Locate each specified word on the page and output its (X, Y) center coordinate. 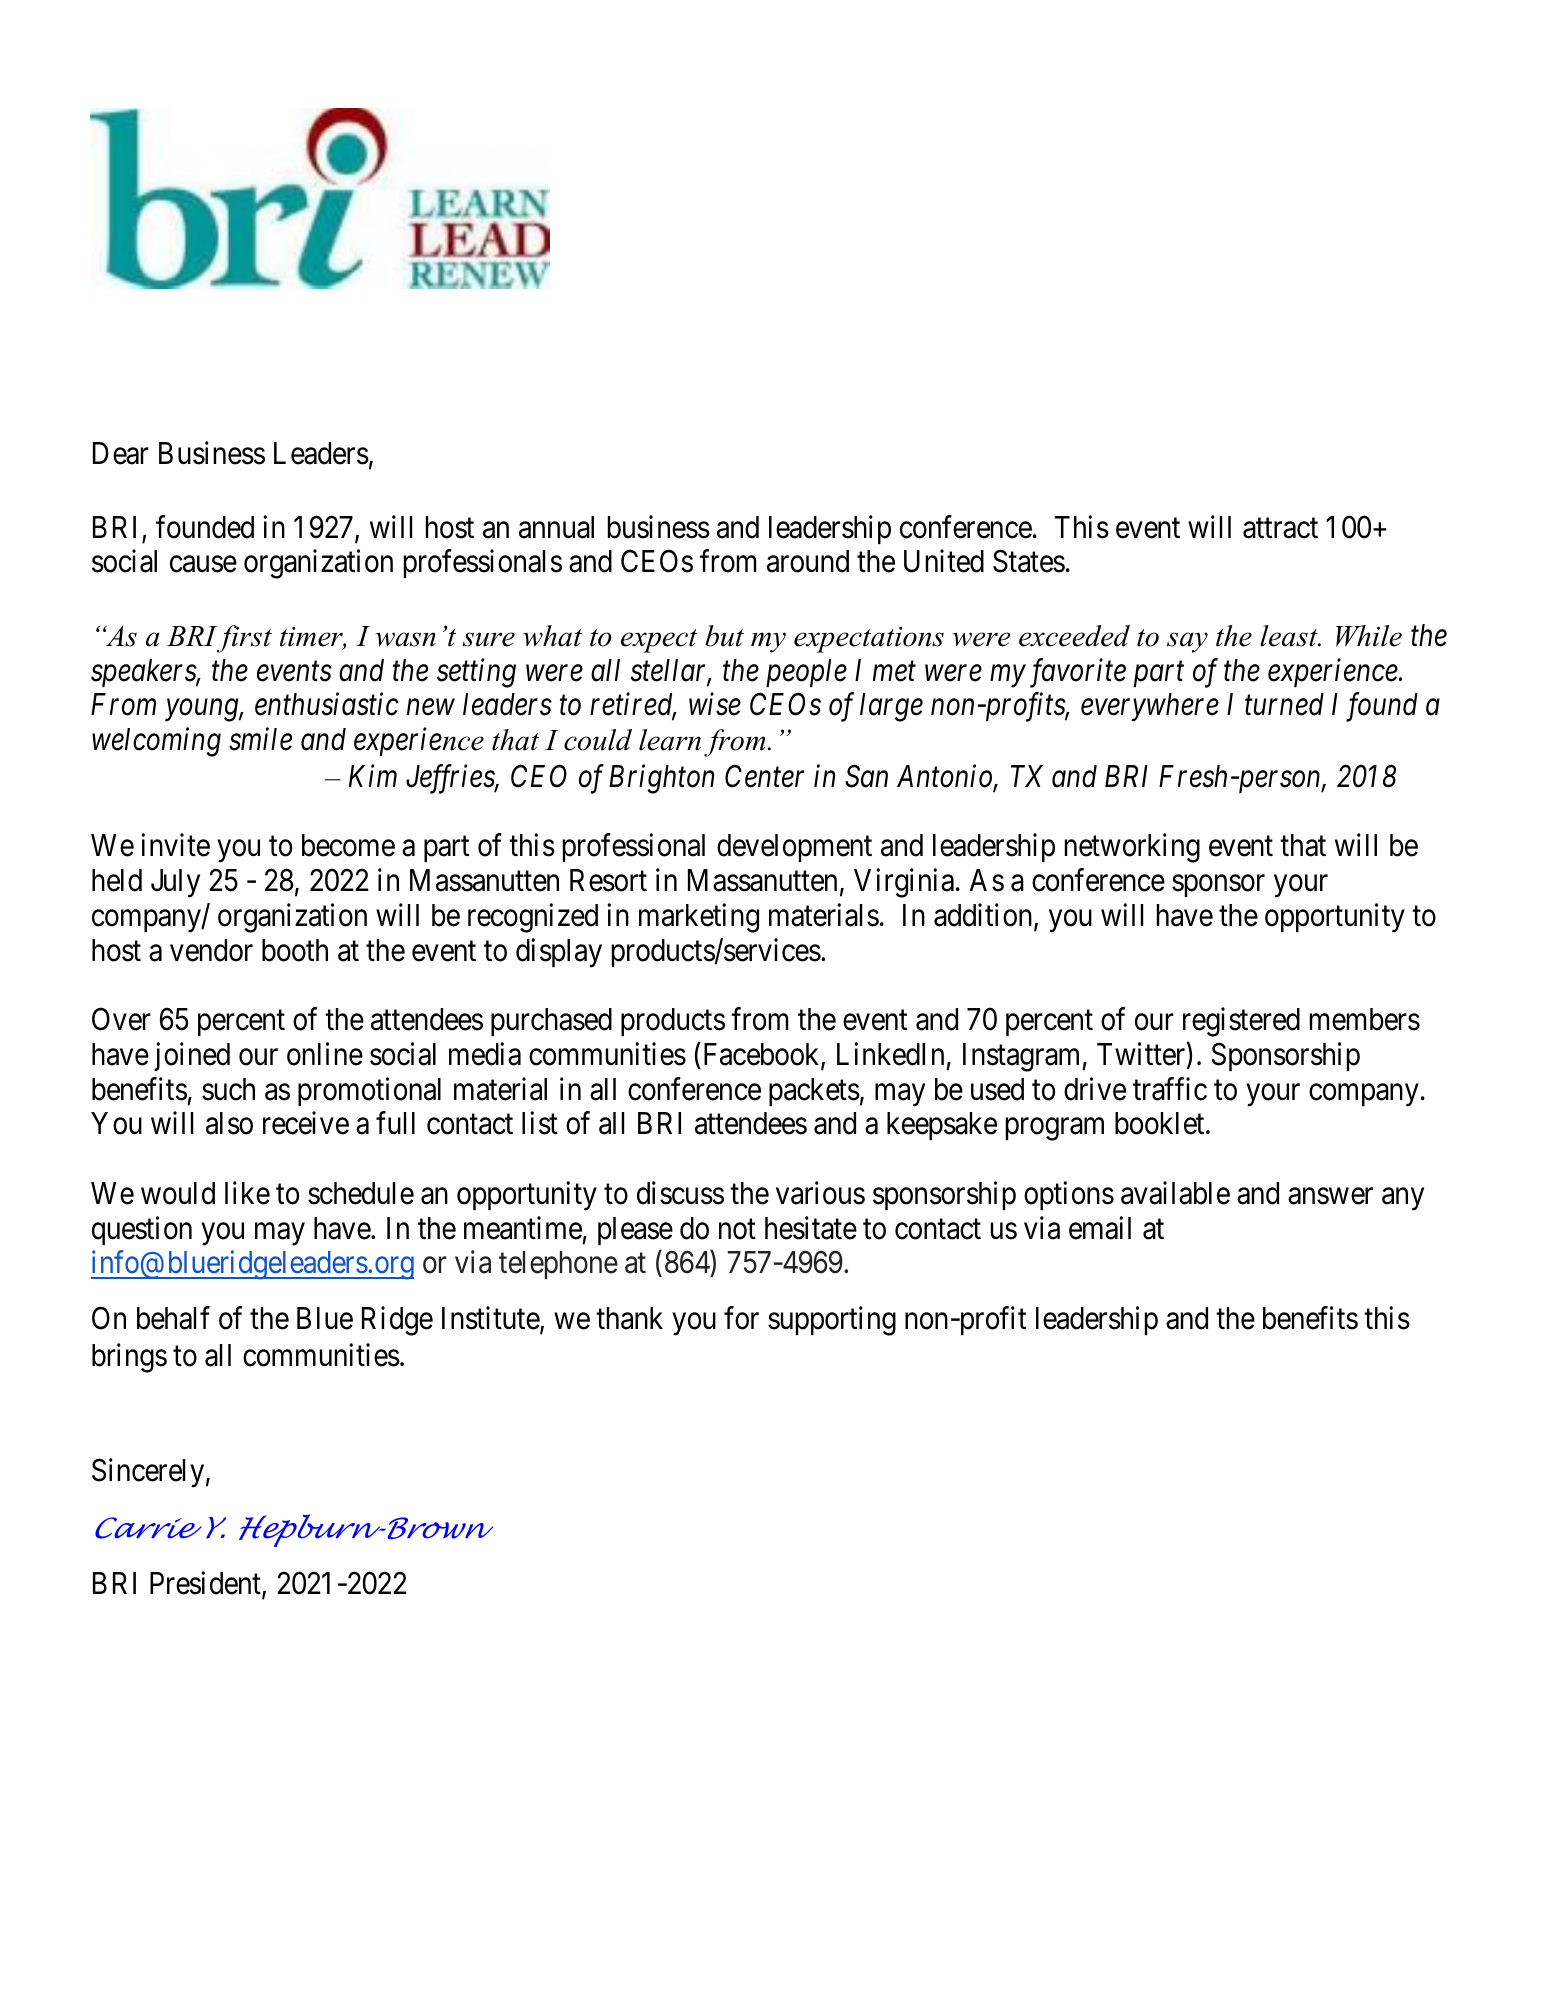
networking (1132, 848)
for (741, 1318)
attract (1280, 528)
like (247, 1193)
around (808, 561)
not (737, 1229)
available (1175, 1193)
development (794, 848)
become (348, 845)
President (206, 1585)
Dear (121, 453)
